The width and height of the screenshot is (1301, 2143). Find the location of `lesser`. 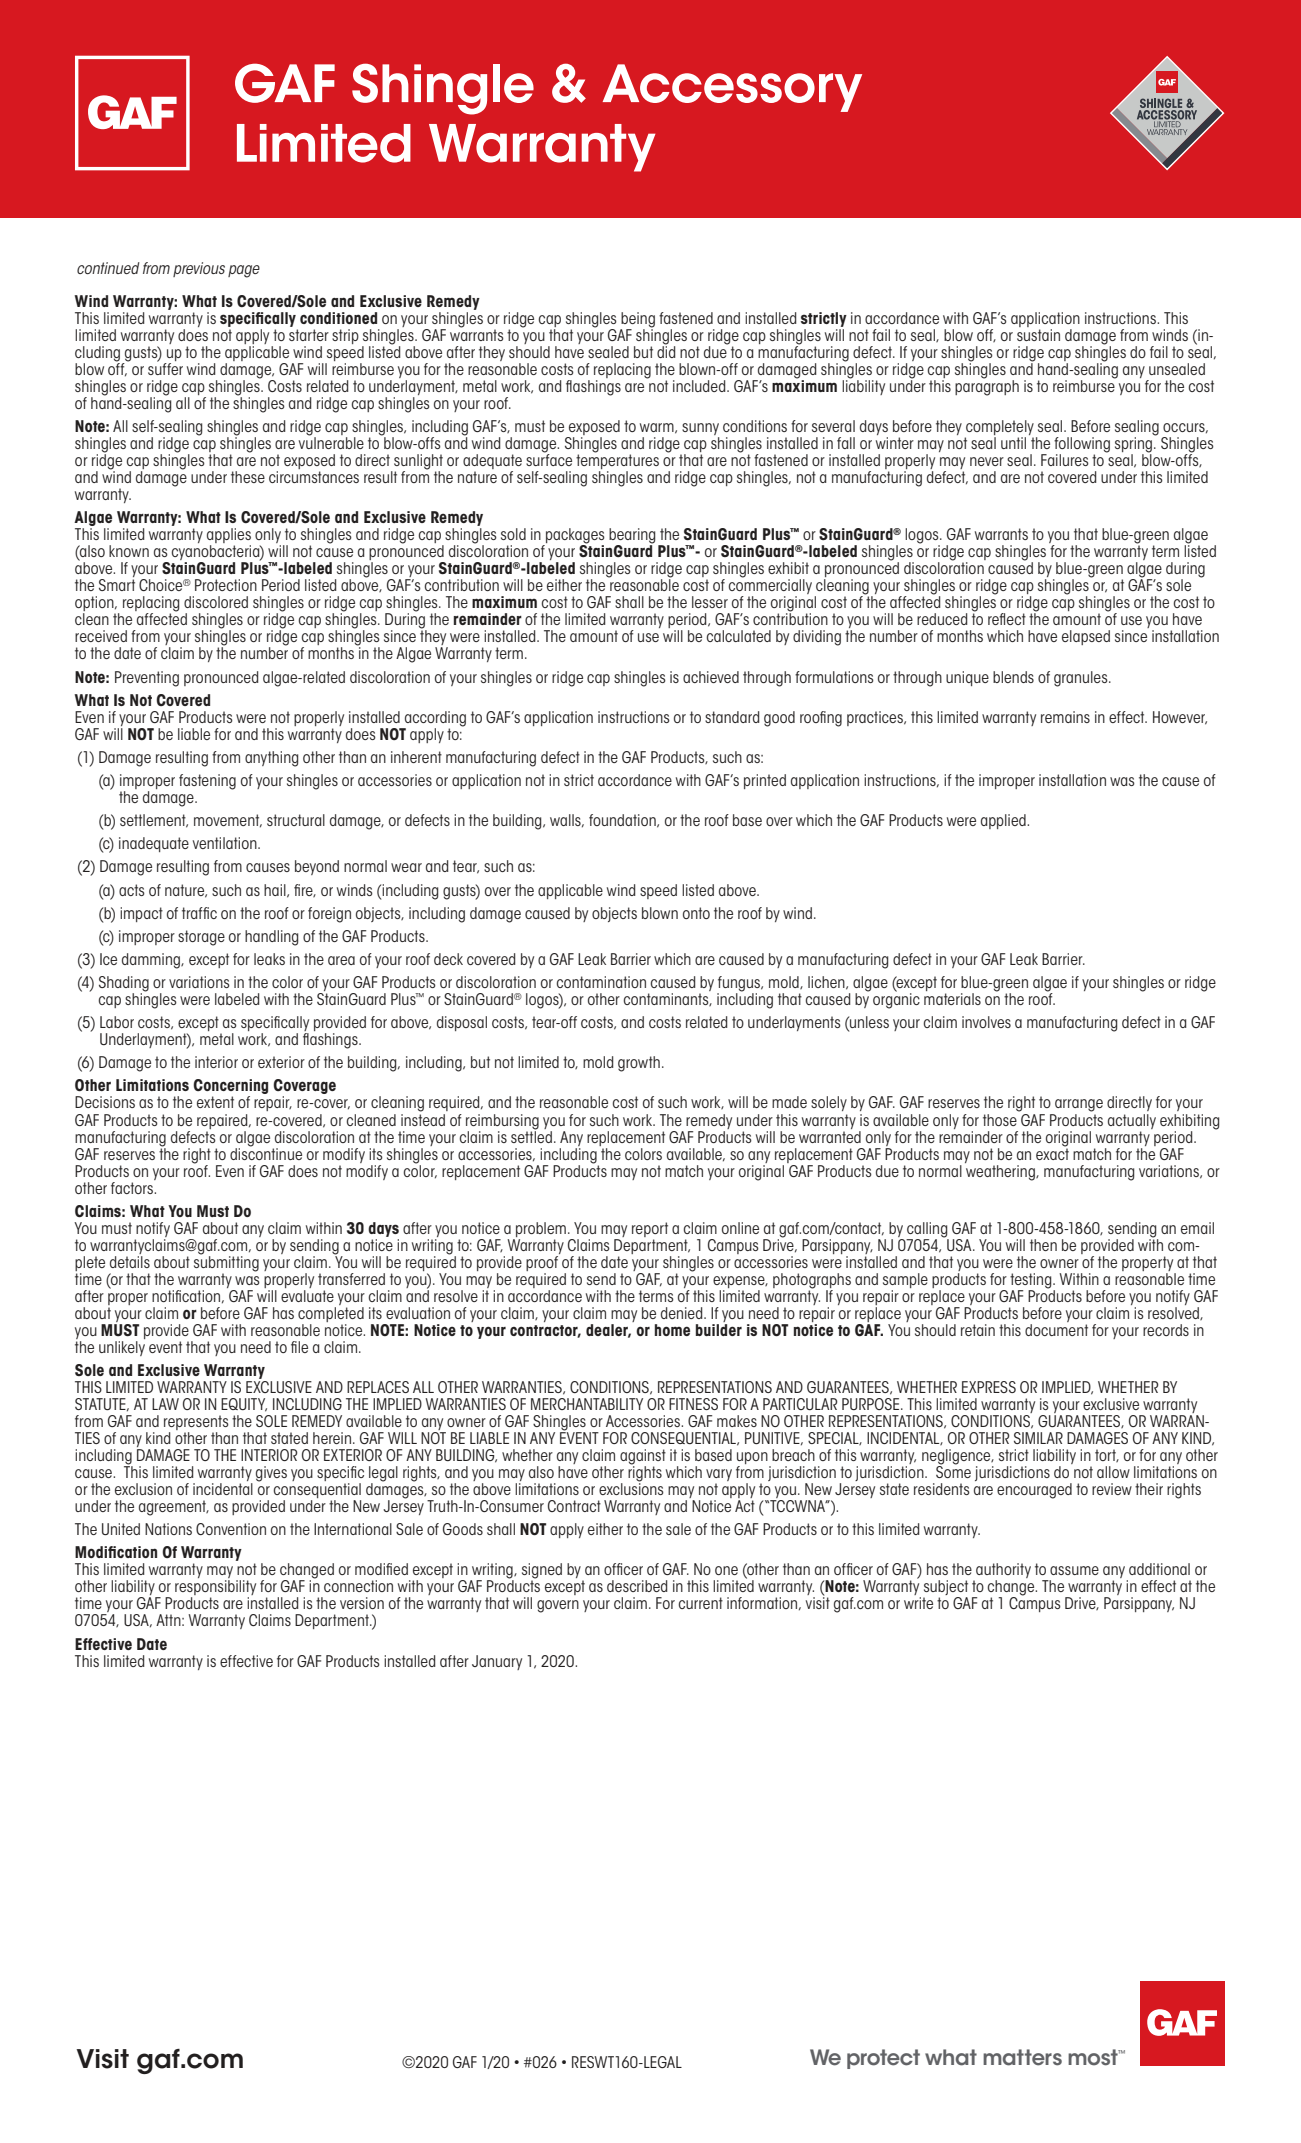

lesser is located at coordinates (710, 602).
